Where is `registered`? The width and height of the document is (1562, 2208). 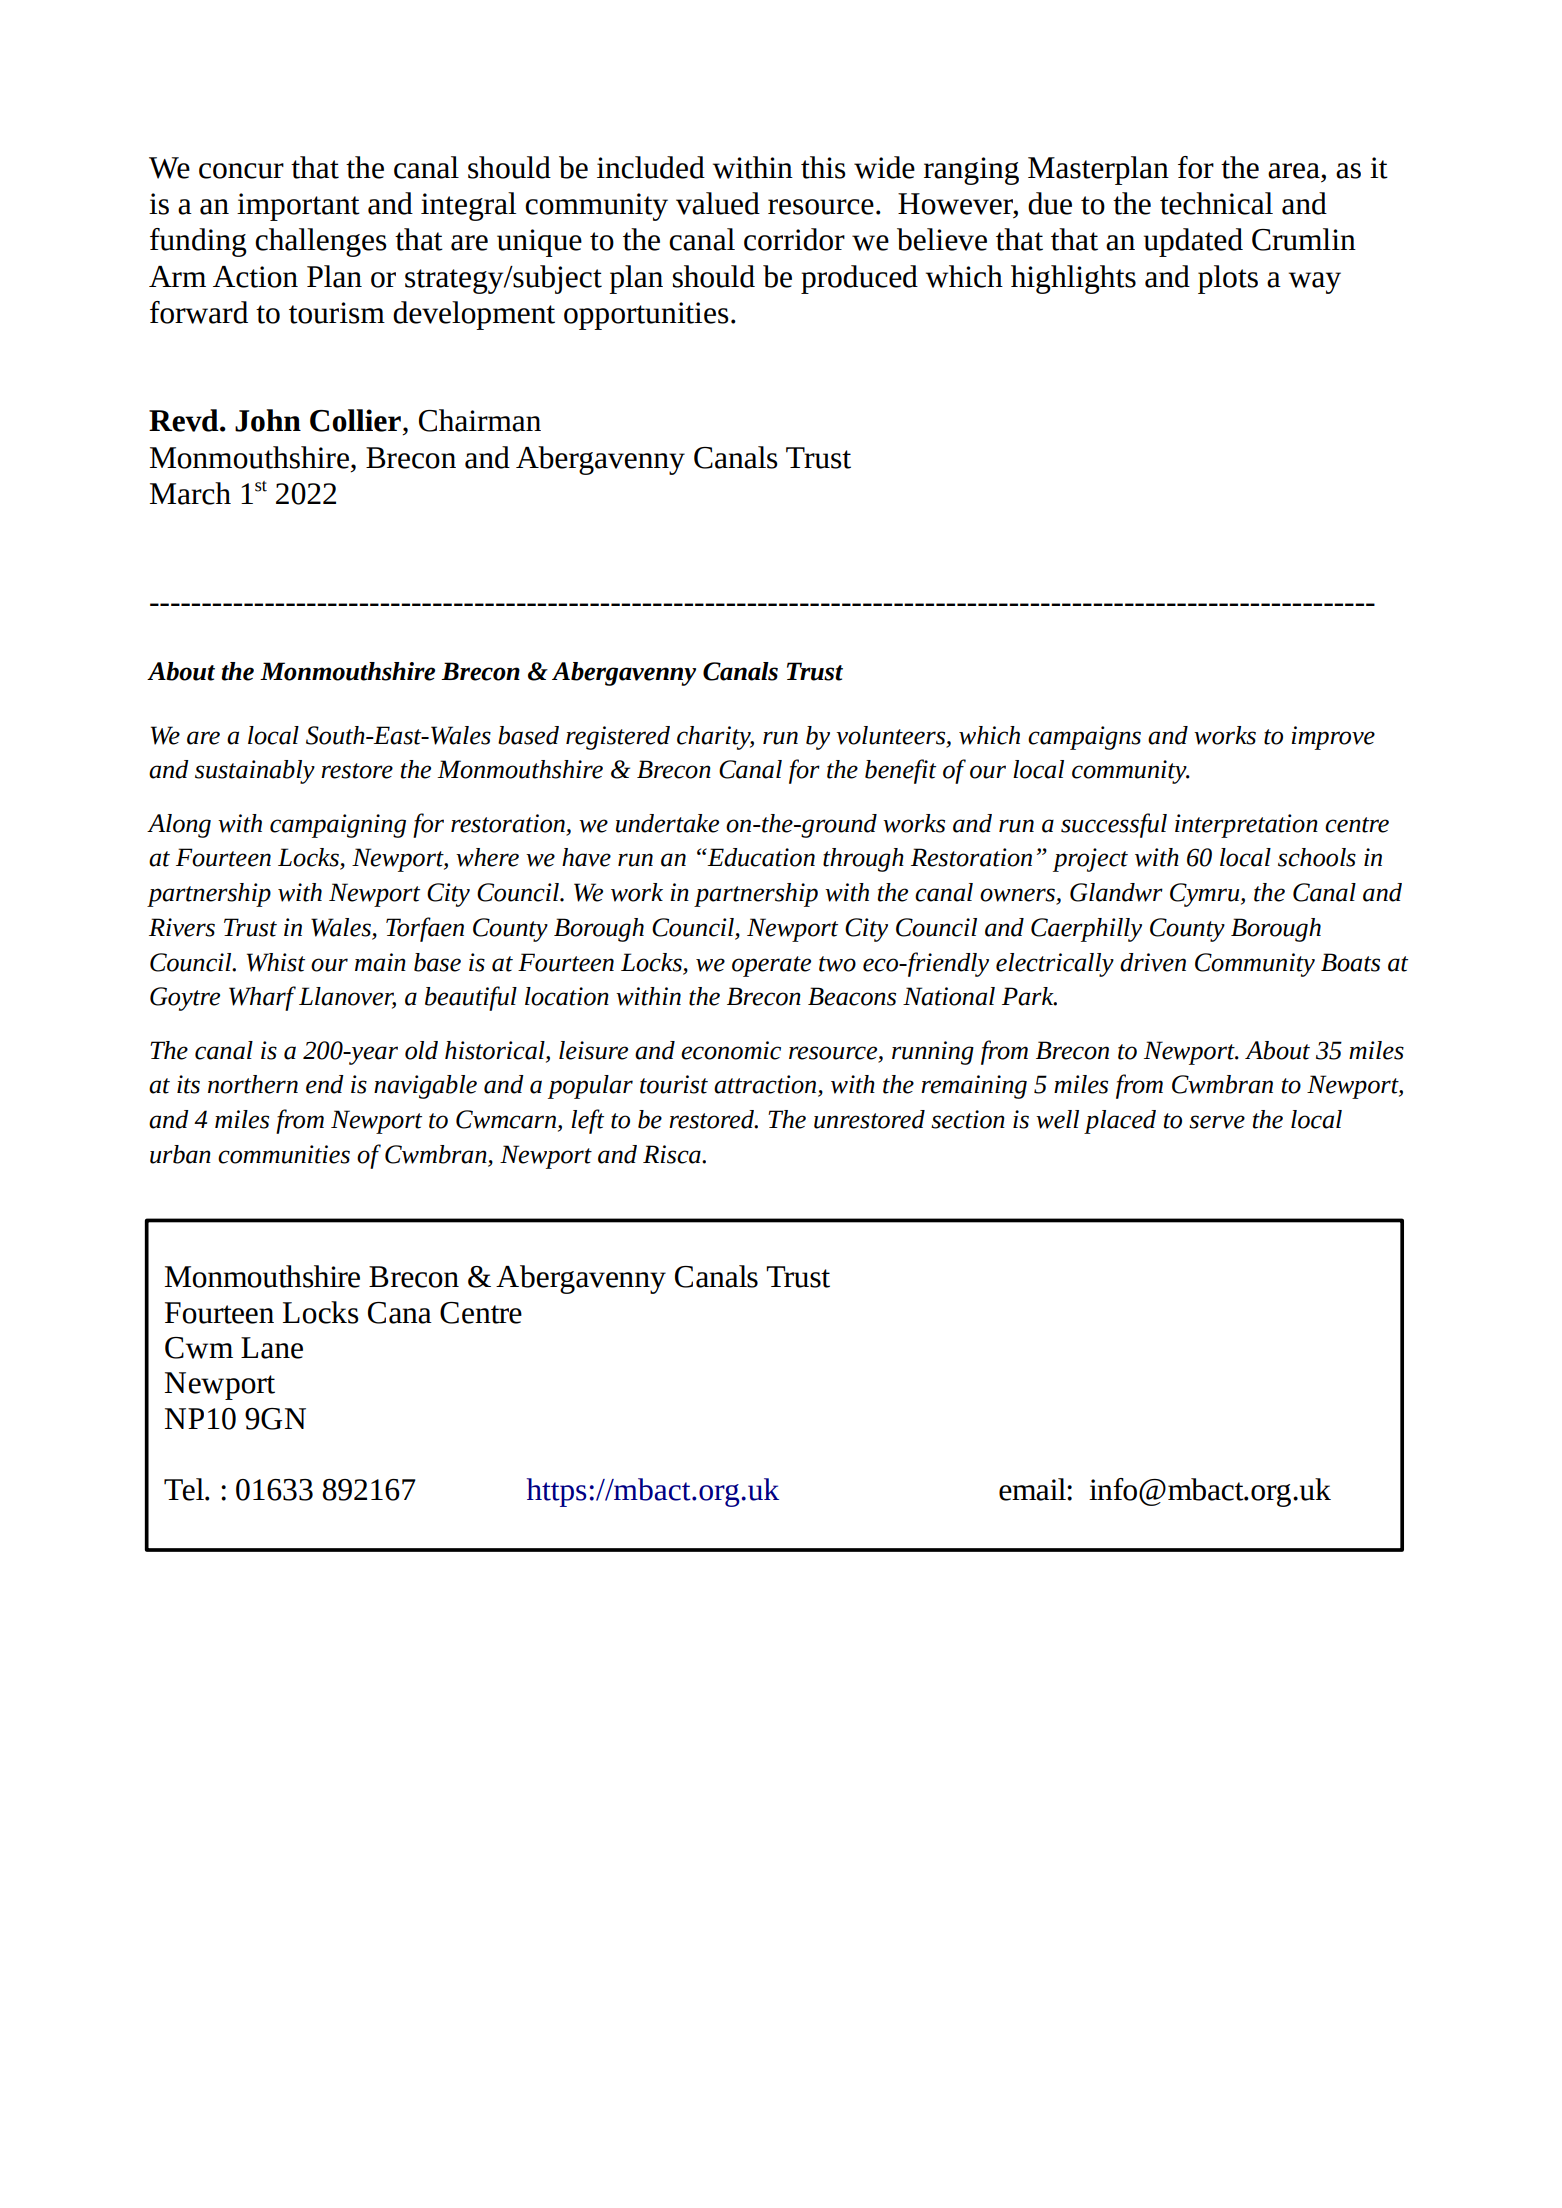 registered is located at coordinates (618, 738).
